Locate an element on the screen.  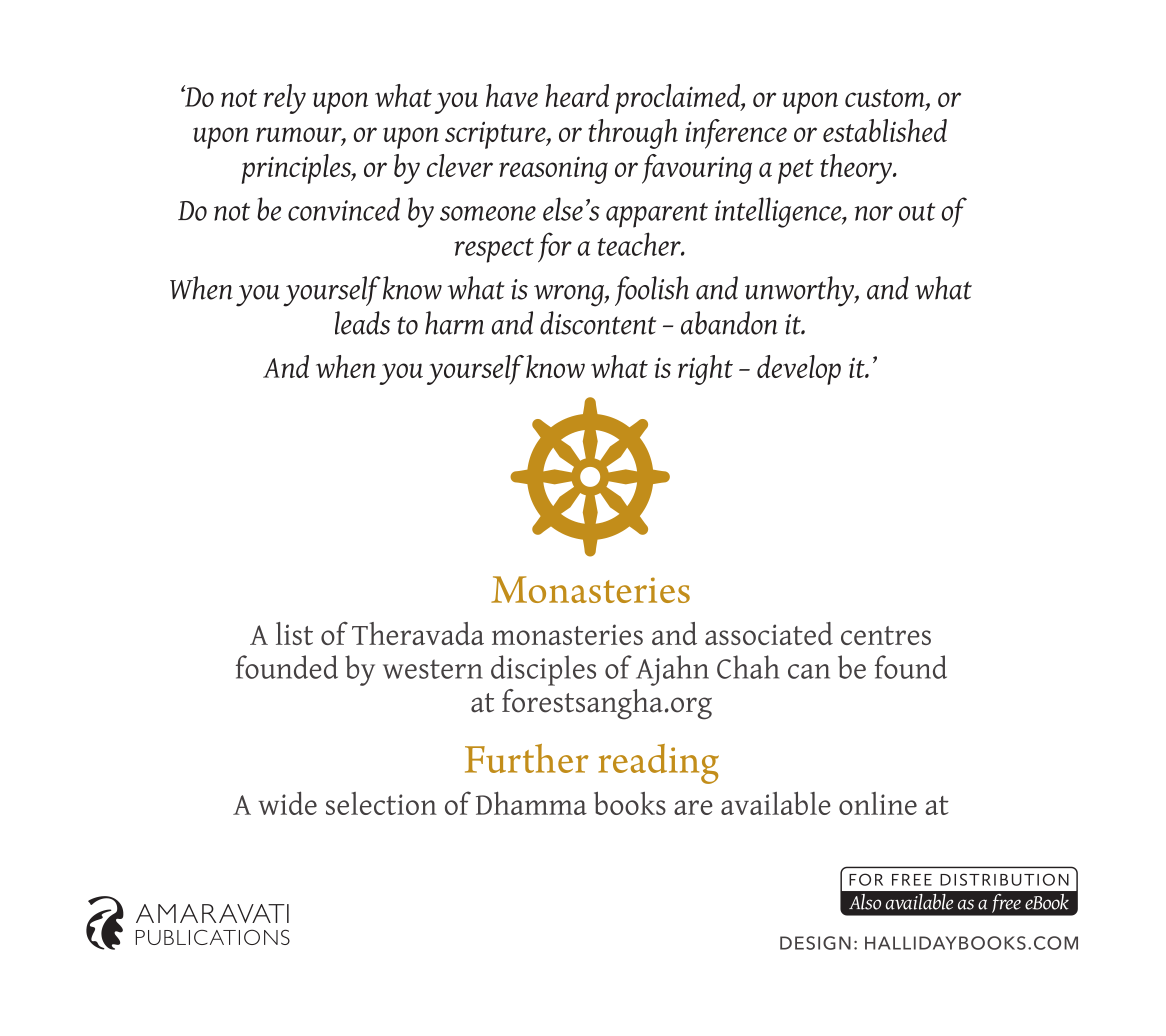
selection is located at coordinates (381, 803).
